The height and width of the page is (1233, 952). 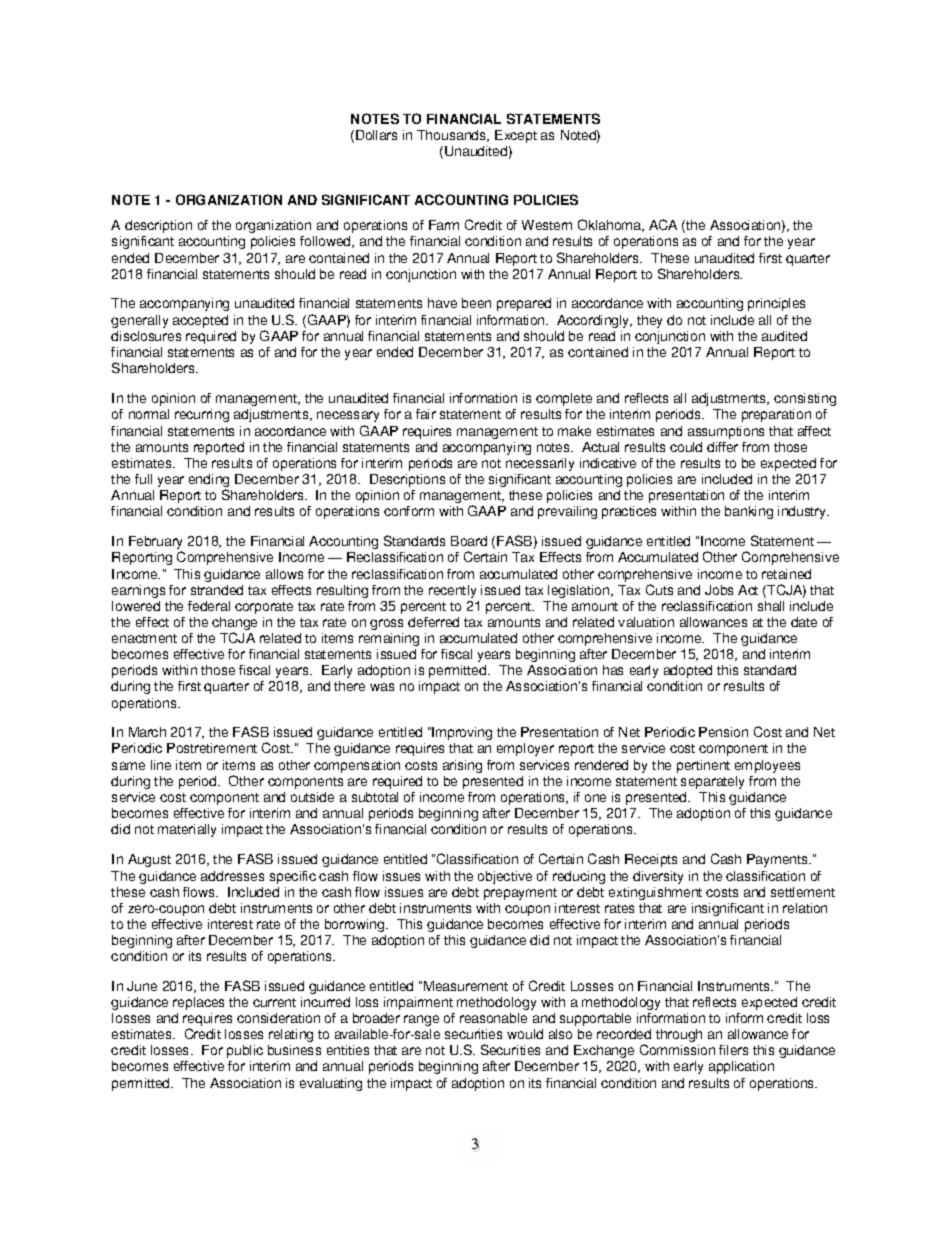 What do you see at coordinates (719, 590) in the page?
I see `Jobs` at bounding box center [719, 590].
